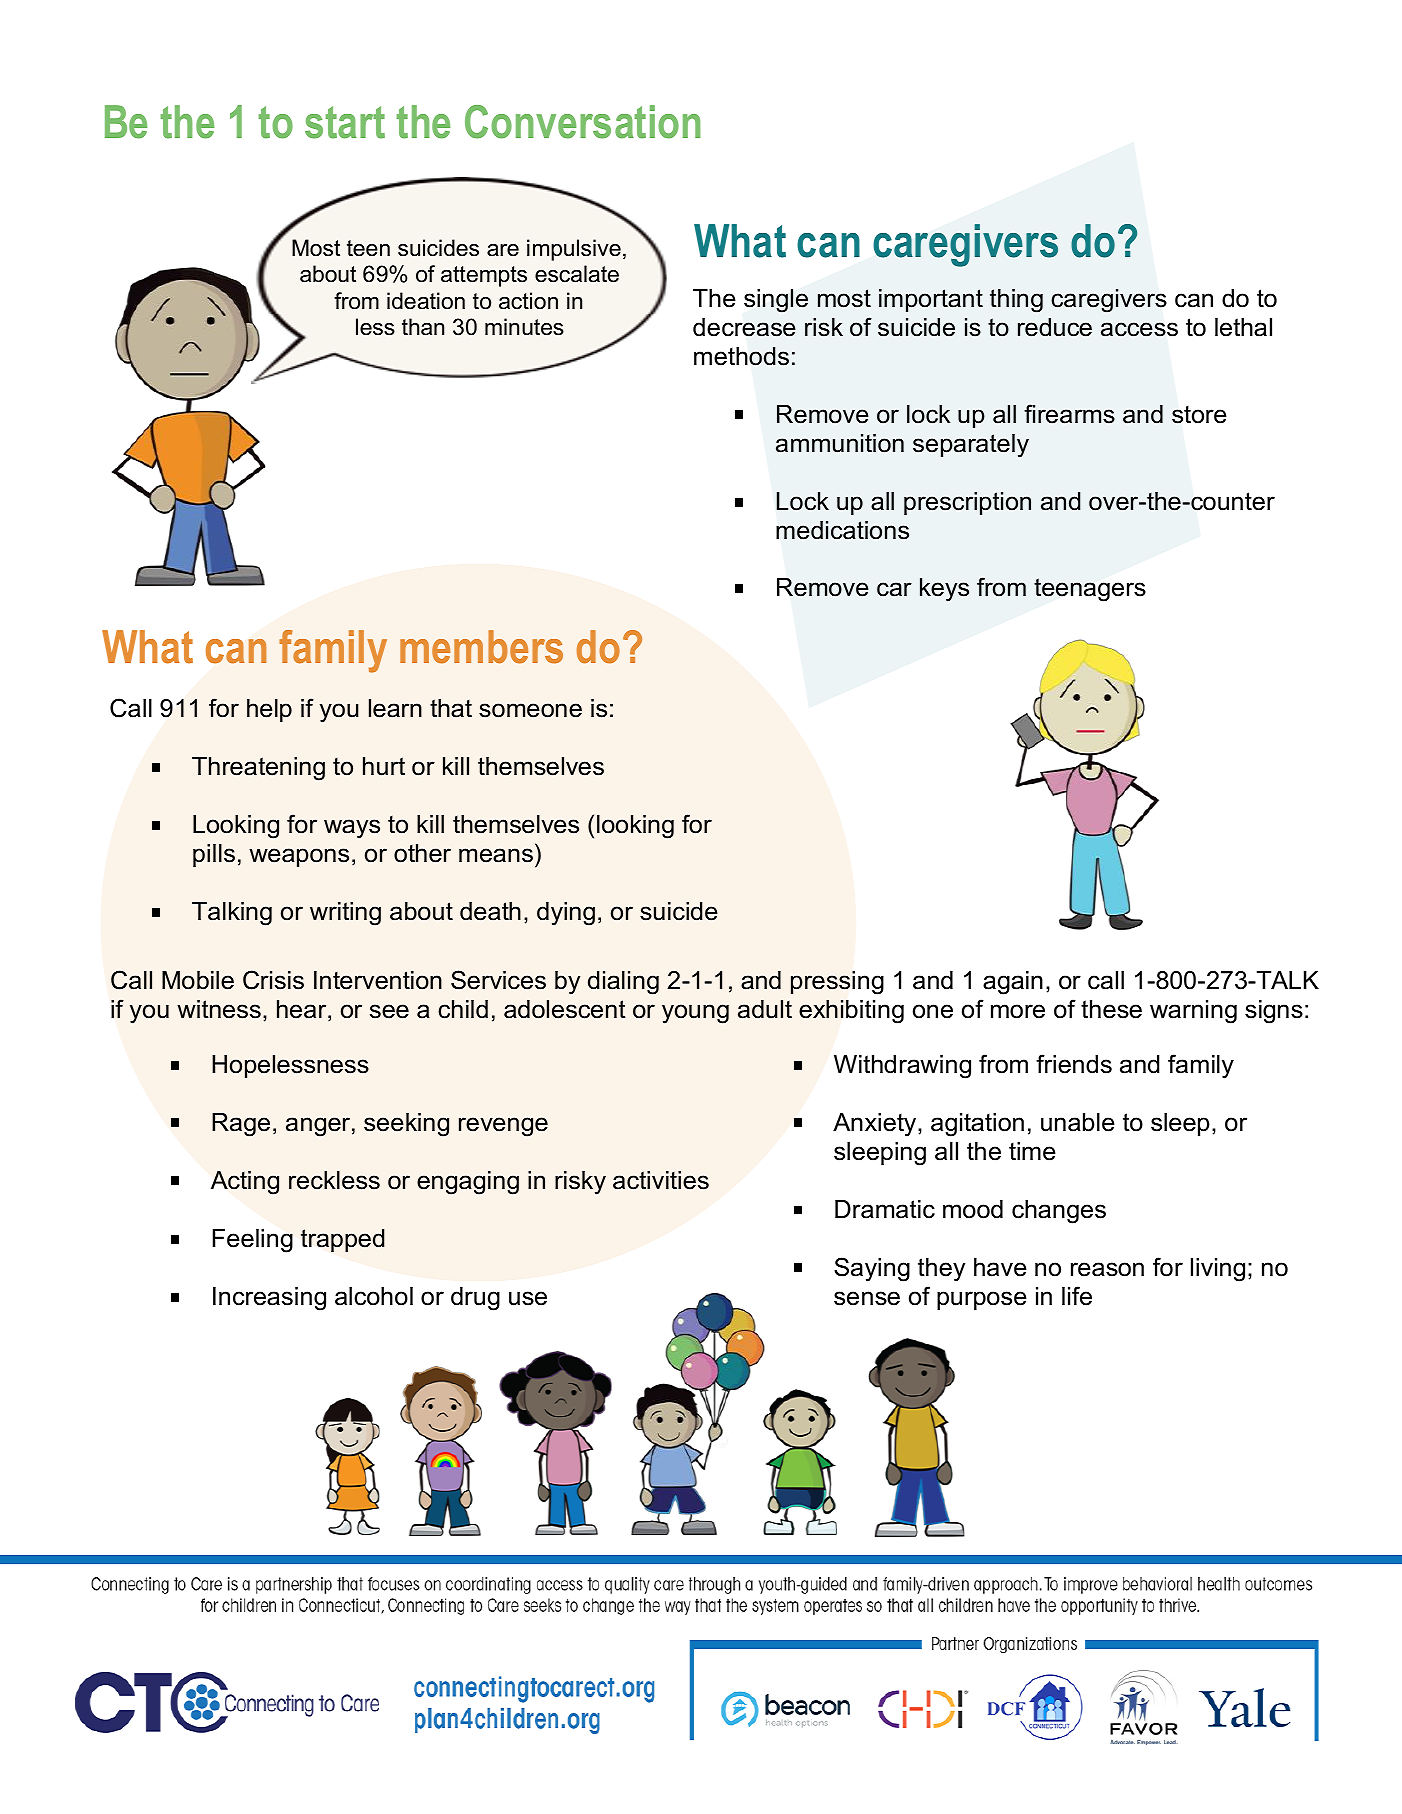 Image resolution: width=1402 pixels, height=1814 pixels. Describe the element at coordinates (872, 1269) in the screenshot. I see `Saying` at that location.
